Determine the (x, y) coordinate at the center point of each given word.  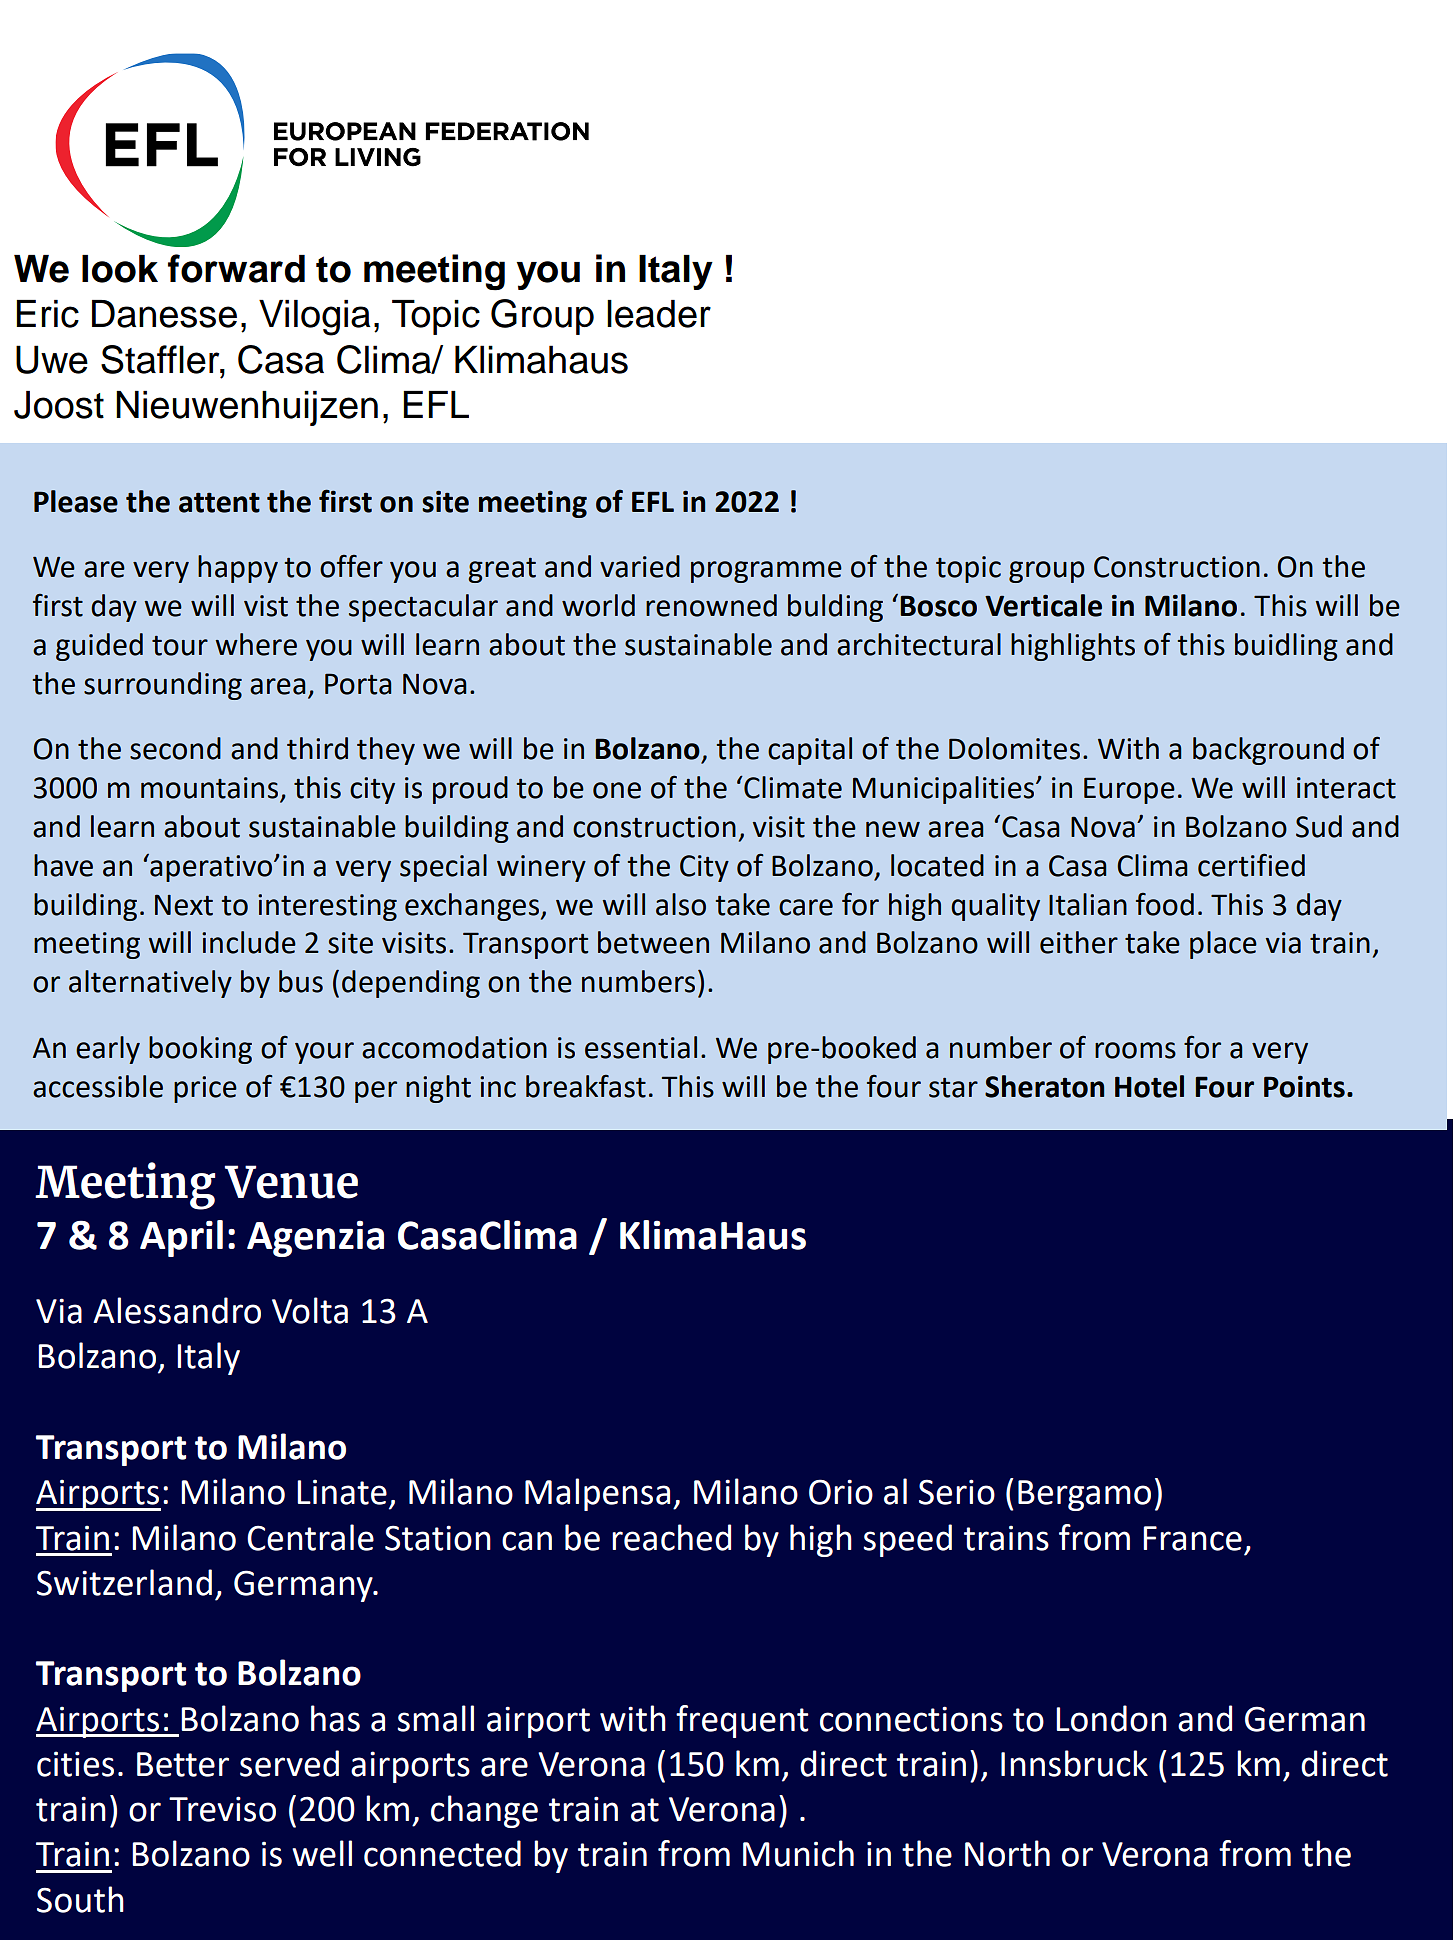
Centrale (310, 1537)
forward (236, 268)
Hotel (1149, 1086)
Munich (798, 1853)
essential (641, 1047)
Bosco (938, 606)
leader (659, 314)
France (1192, 1538)
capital (810, 751)
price (205, 1089)
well (322, 1853)
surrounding (163, 686)
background (1268, 751)
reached (671, 1537)
